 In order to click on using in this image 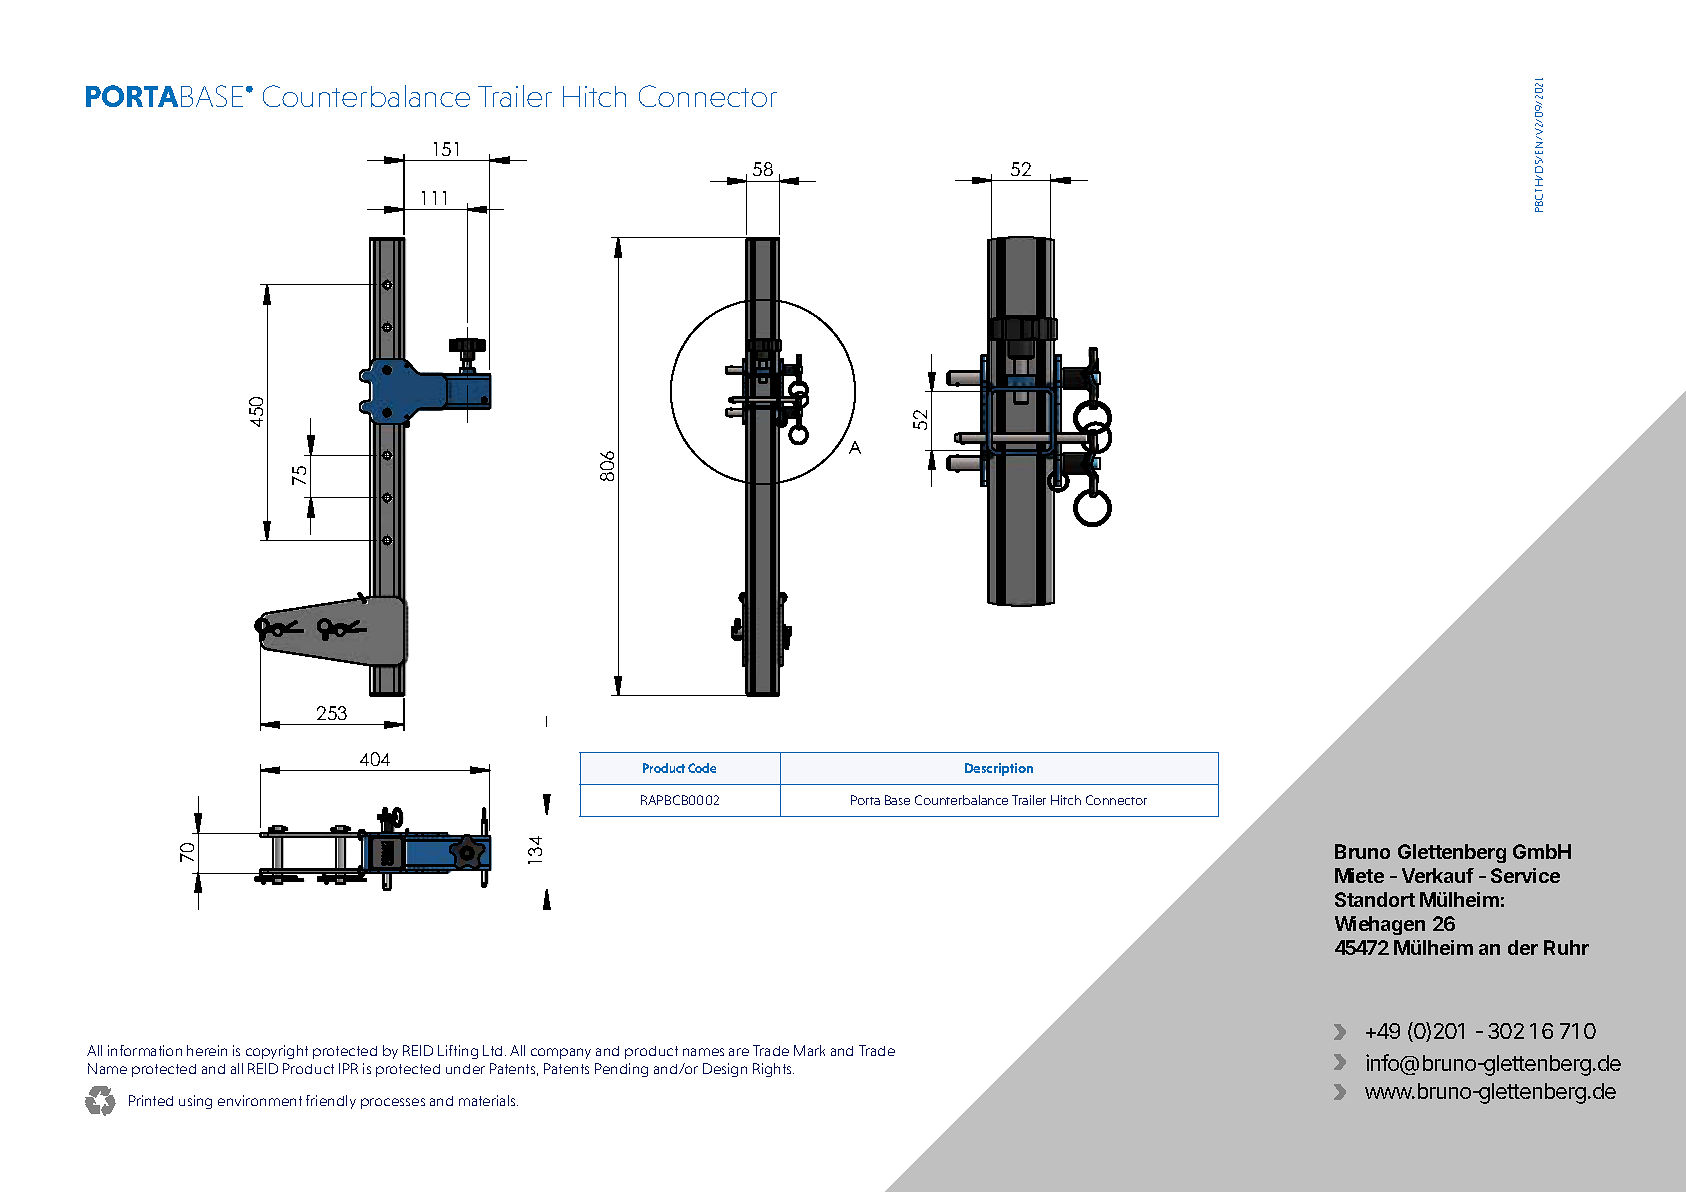, I will do `click(195, 1102)`.
